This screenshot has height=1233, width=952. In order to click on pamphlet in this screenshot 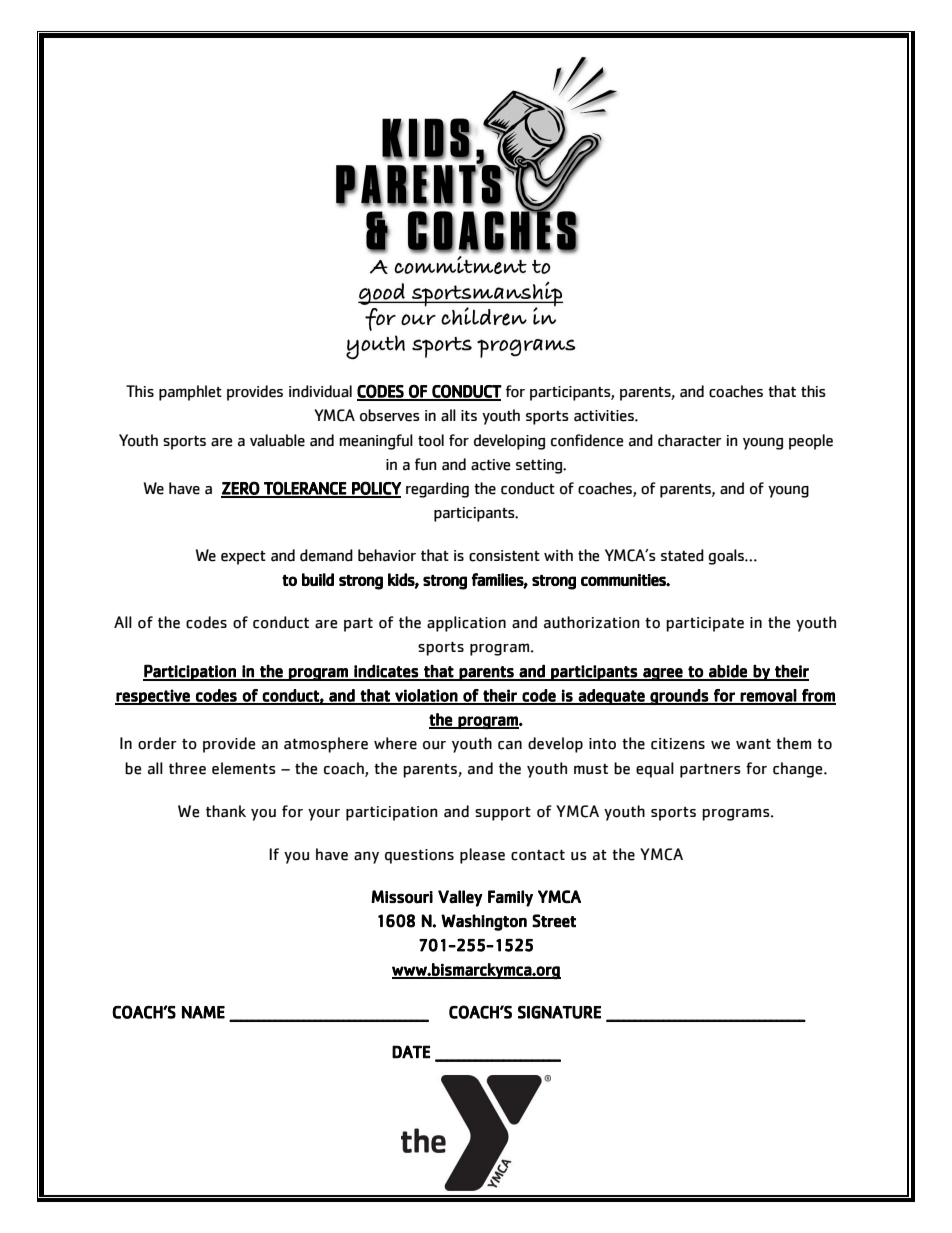, I will do `click(190, 393)`.
